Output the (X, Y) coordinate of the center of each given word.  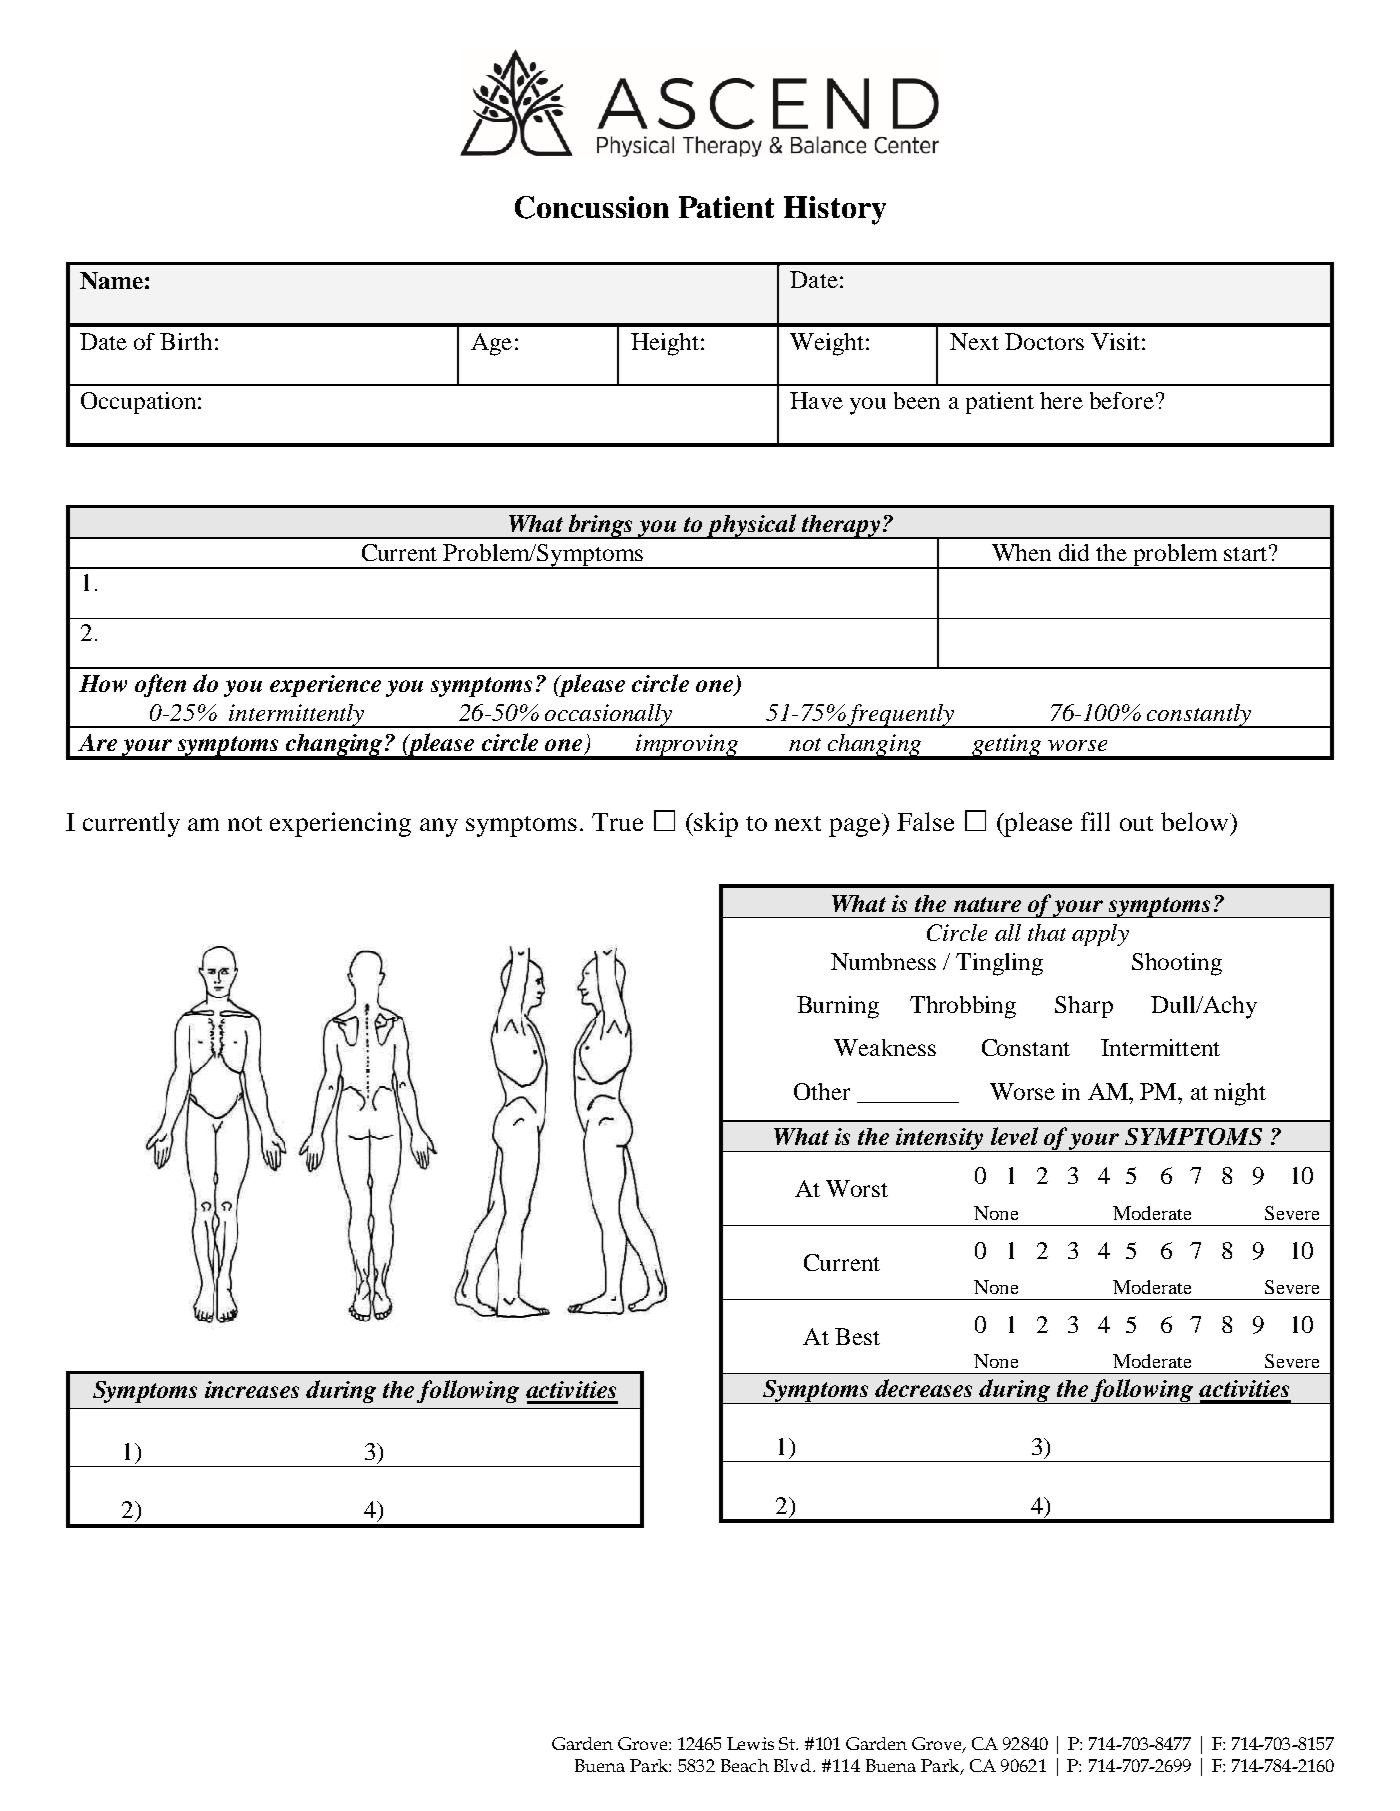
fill (1095, 821)
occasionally (608, 716)
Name (111, 280)
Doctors (1044, 341)
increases (252, 1389)
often (160, 685)
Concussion (592, 207)
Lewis (750, 1743)
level (1014, 1136)
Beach (745, 1765)
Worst (857, 1188)
